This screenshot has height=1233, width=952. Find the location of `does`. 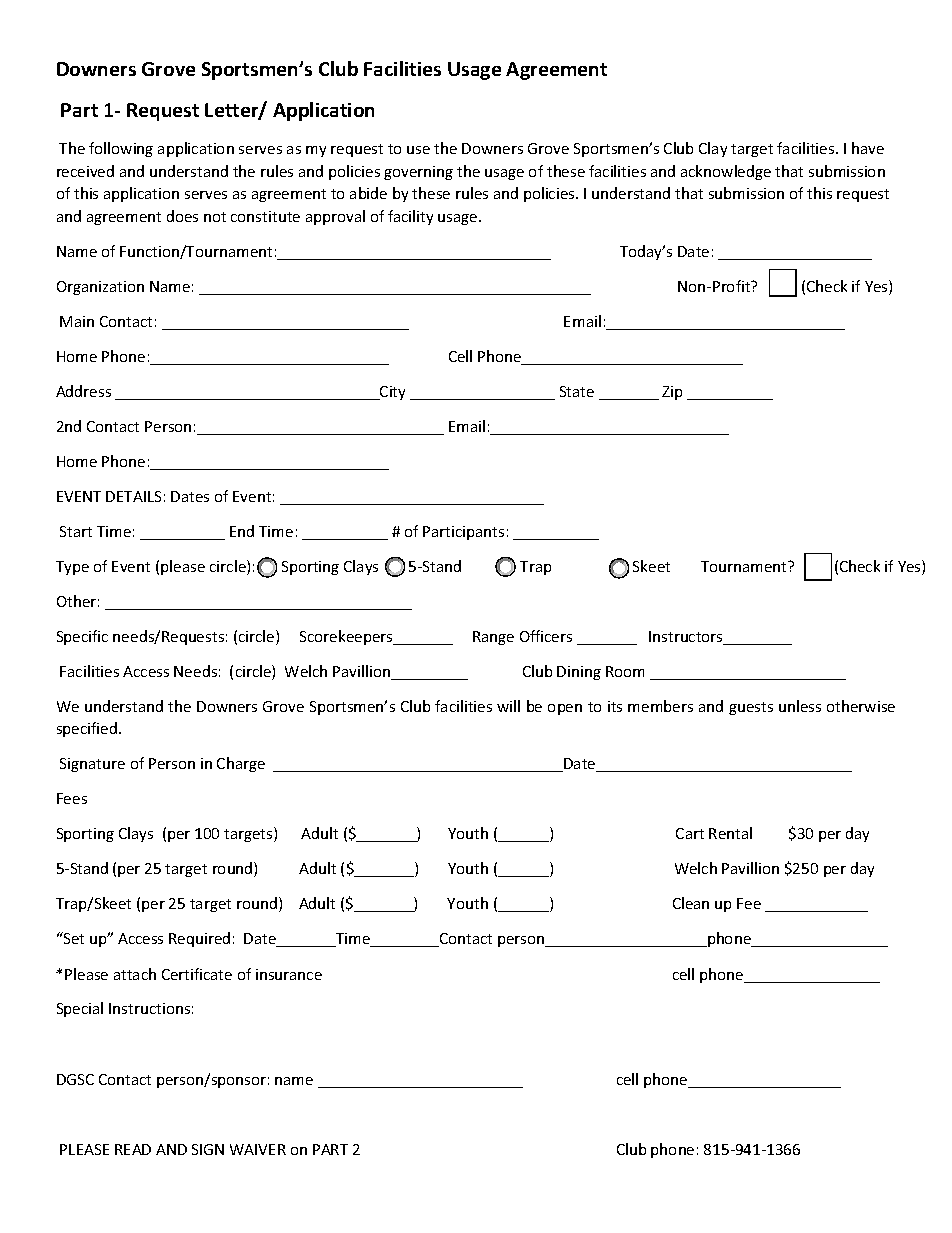

does is located at coordinates (182, 216).
